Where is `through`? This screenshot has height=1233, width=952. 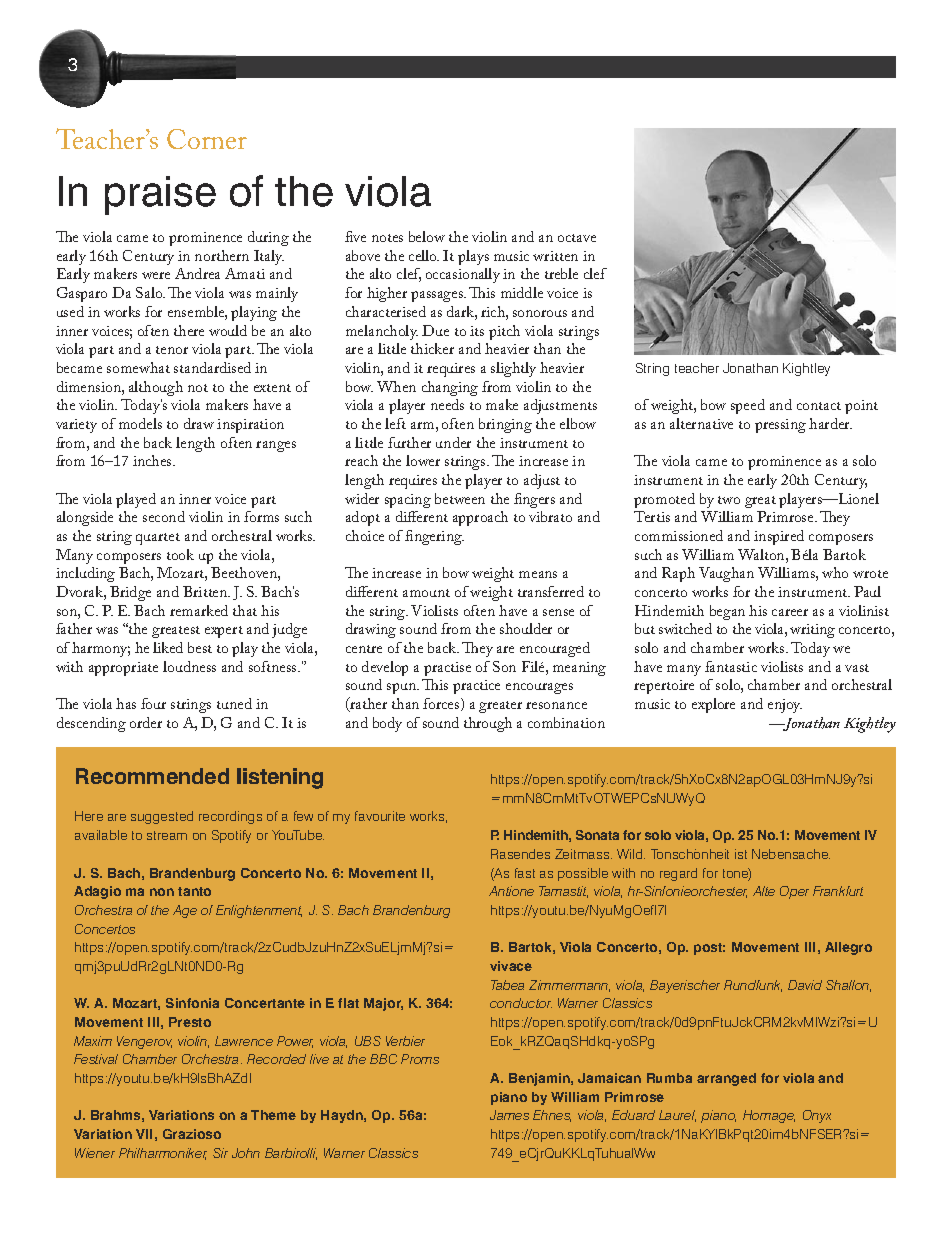
through is located at coordinates (488, 724).
